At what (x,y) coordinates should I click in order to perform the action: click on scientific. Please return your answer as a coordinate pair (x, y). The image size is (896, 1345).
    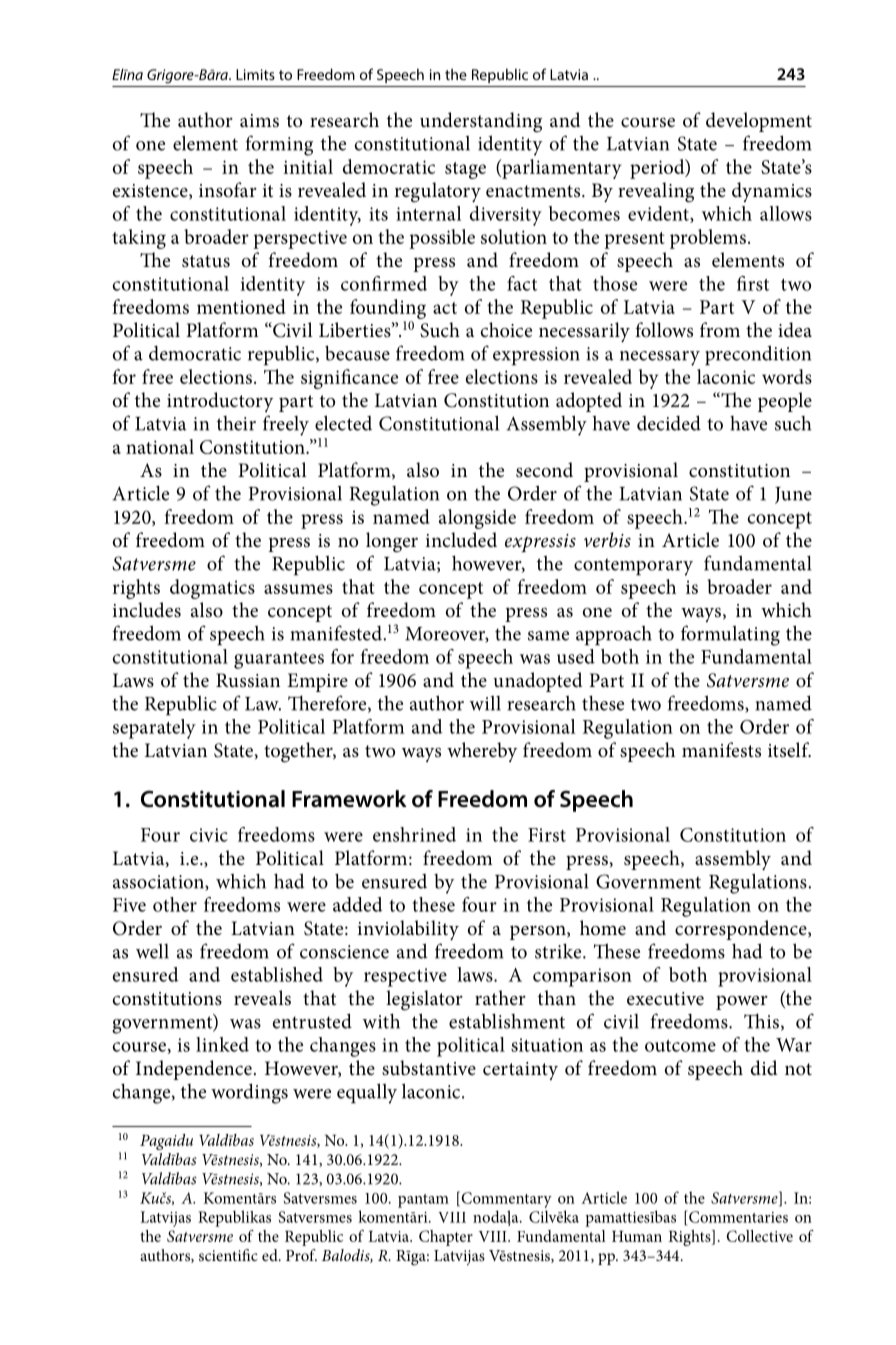
    Looking at the image, I should click on (228, 1255).
